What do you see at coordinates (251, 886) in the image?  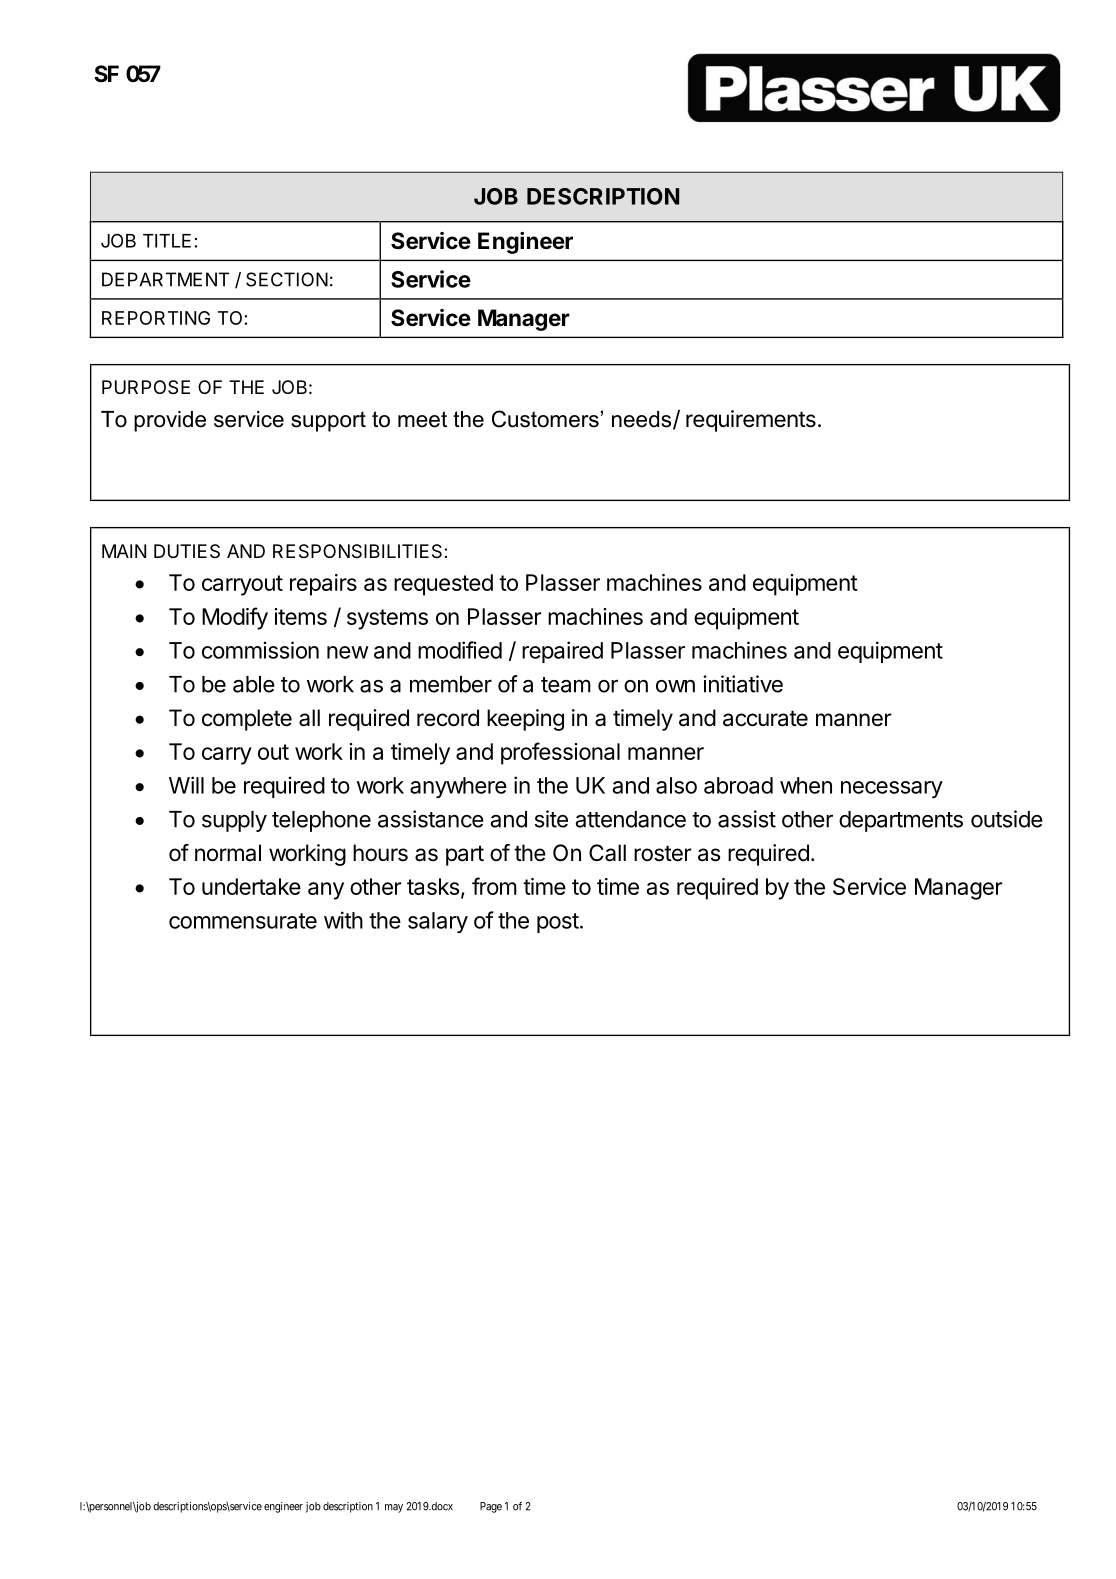 I see `undertake` at bounding box center [251, 886].
